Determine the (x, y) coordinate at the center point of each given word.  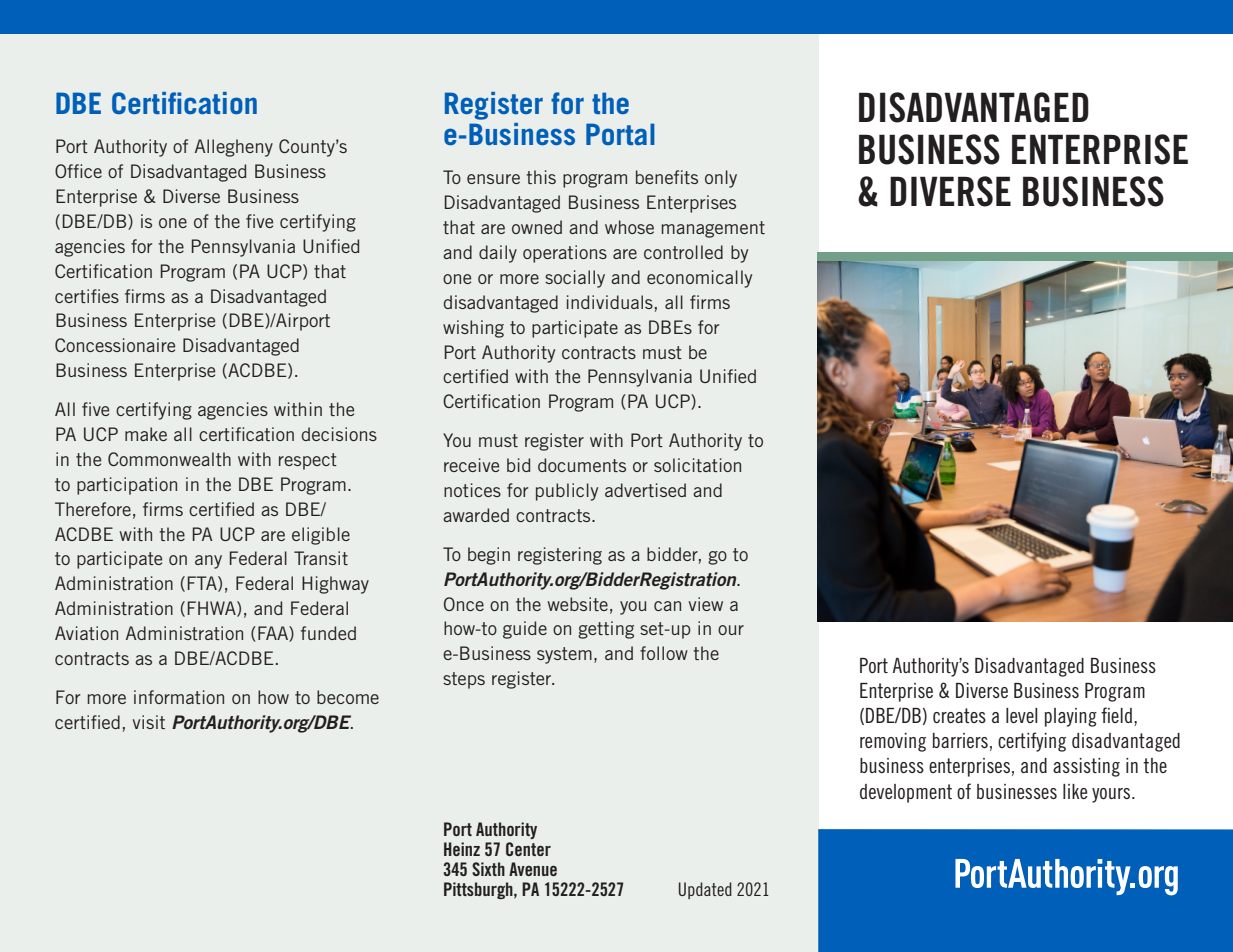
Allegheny (234, 148)
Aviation (86, 633)
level (1021, 715)
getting (606, 630)
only (721, 179)
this (541, 177)
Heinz (462, 849)
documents (582, 465)
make (146, 434)
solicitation (697, 465)
